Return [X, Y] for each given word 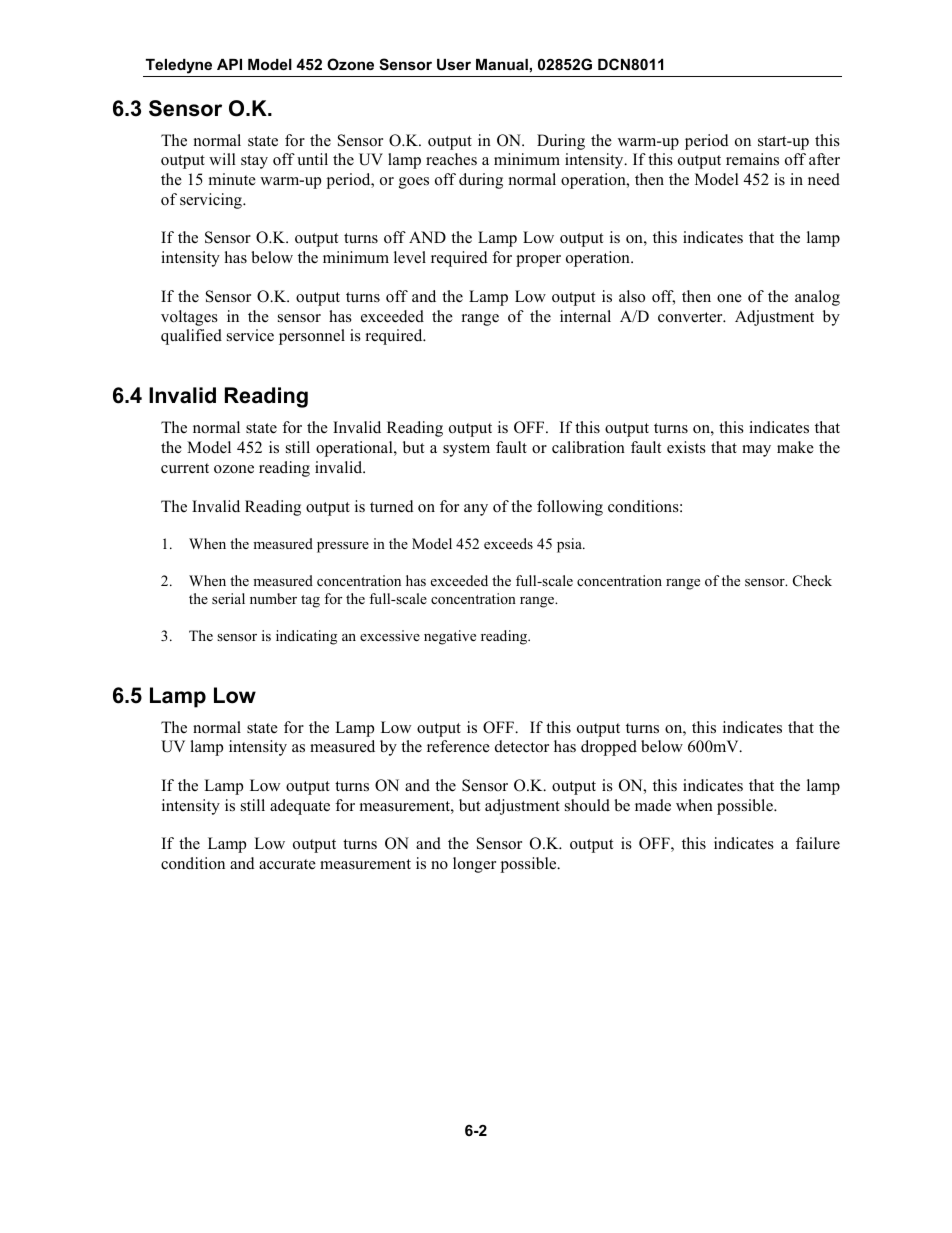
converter [691, 317]
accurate [287, 864]
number [273, 598]
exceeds [508, 543]
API [229, 64]
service [250, 335]
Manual [502, 64]
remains [752, 159]
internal [585, 316]
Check [812, 581]
